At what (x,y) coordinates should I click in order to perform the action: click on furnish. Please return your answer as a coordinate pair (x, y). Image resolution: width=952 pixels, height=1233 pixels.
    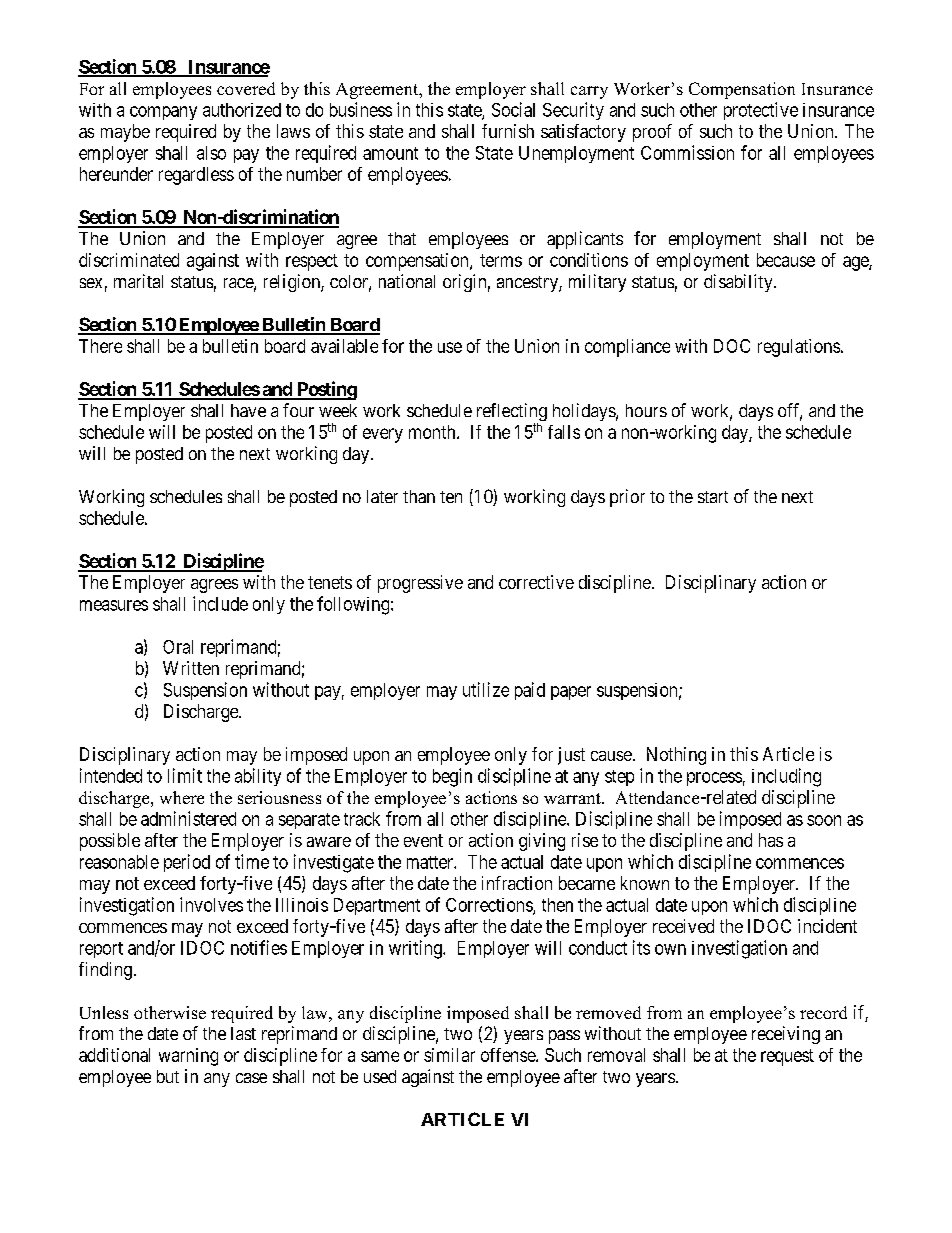
    Looking at the image, I should click on (508, 131).
